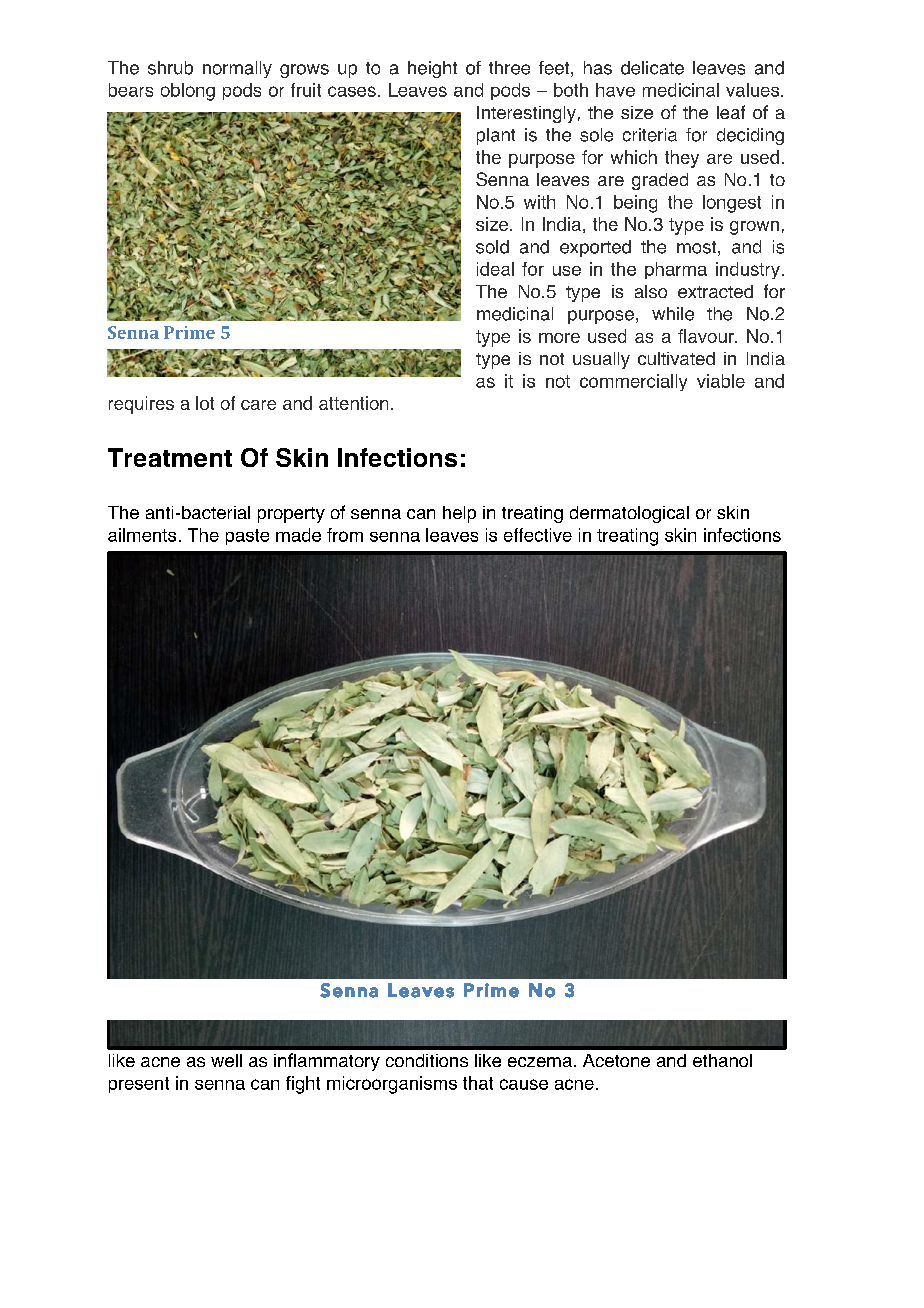  I want to click on height, so click(432, 69).
